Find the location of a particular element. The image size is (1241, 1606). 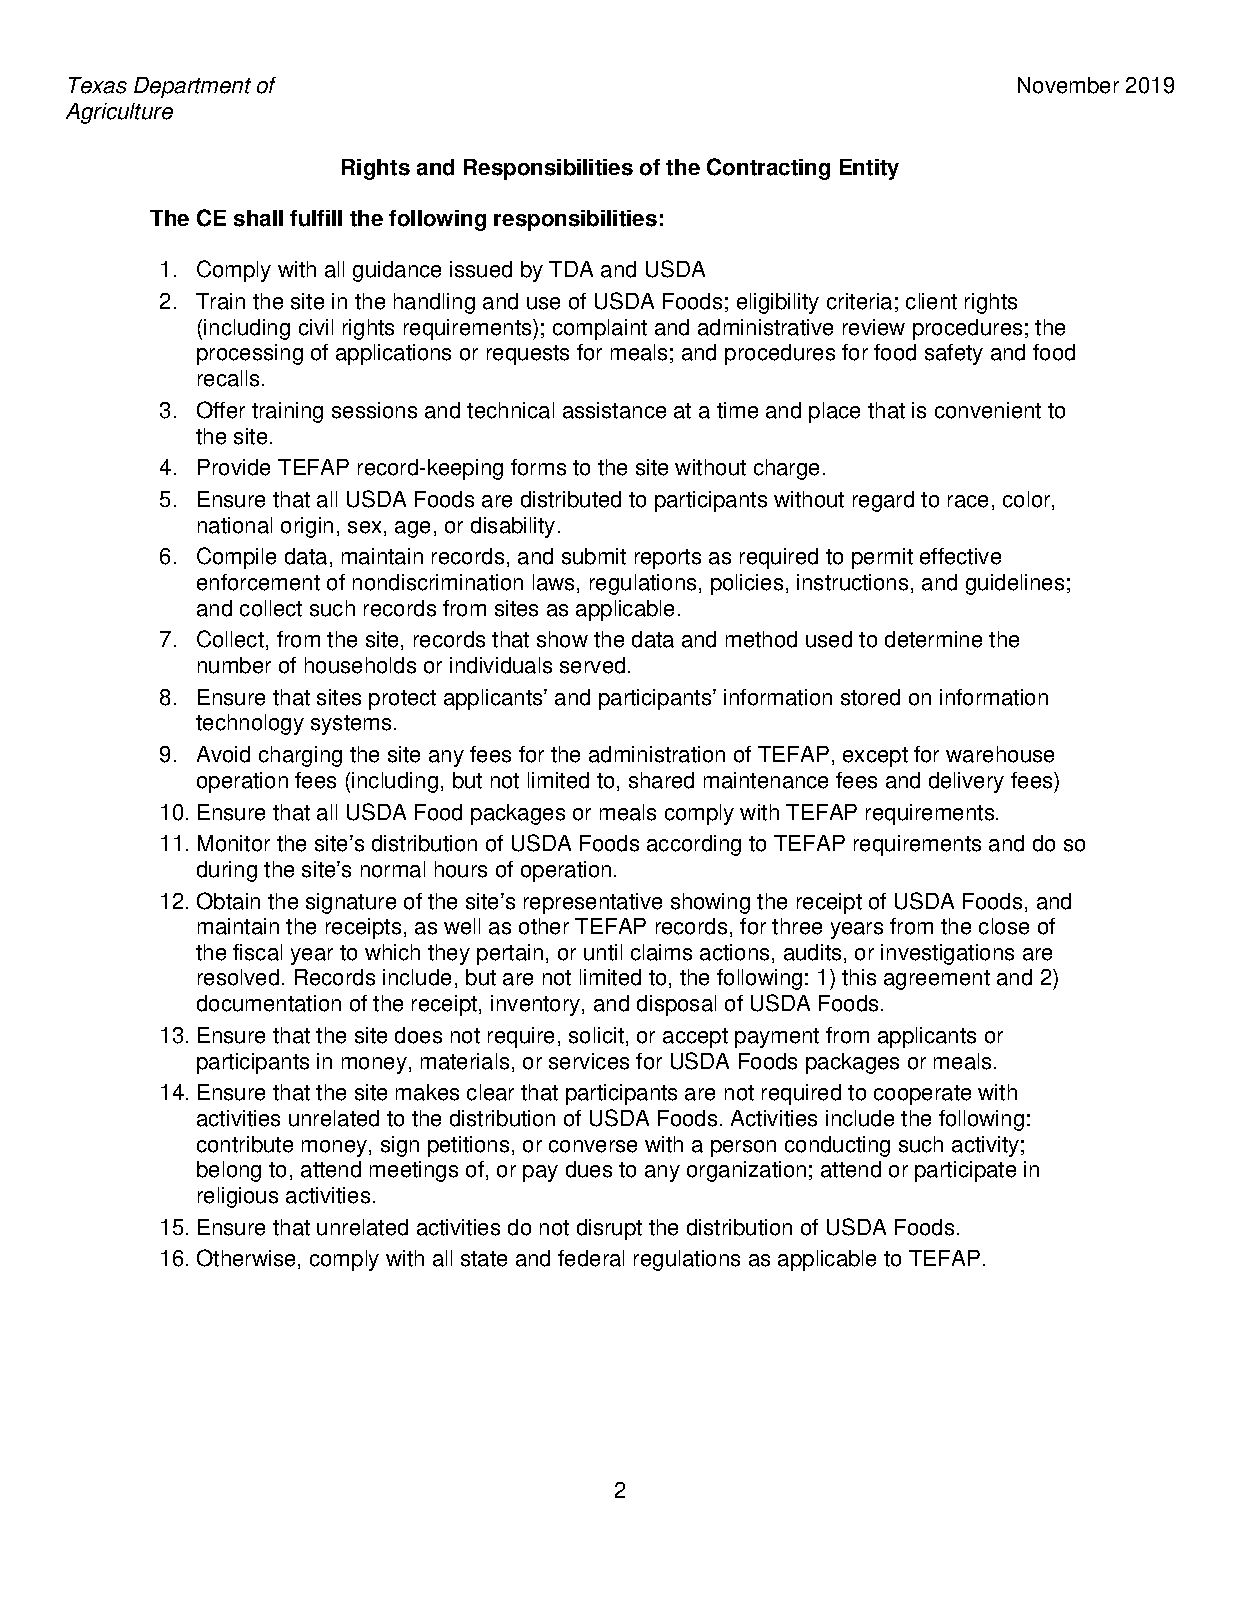

disrupt is located at coordinates (609, 1229).
